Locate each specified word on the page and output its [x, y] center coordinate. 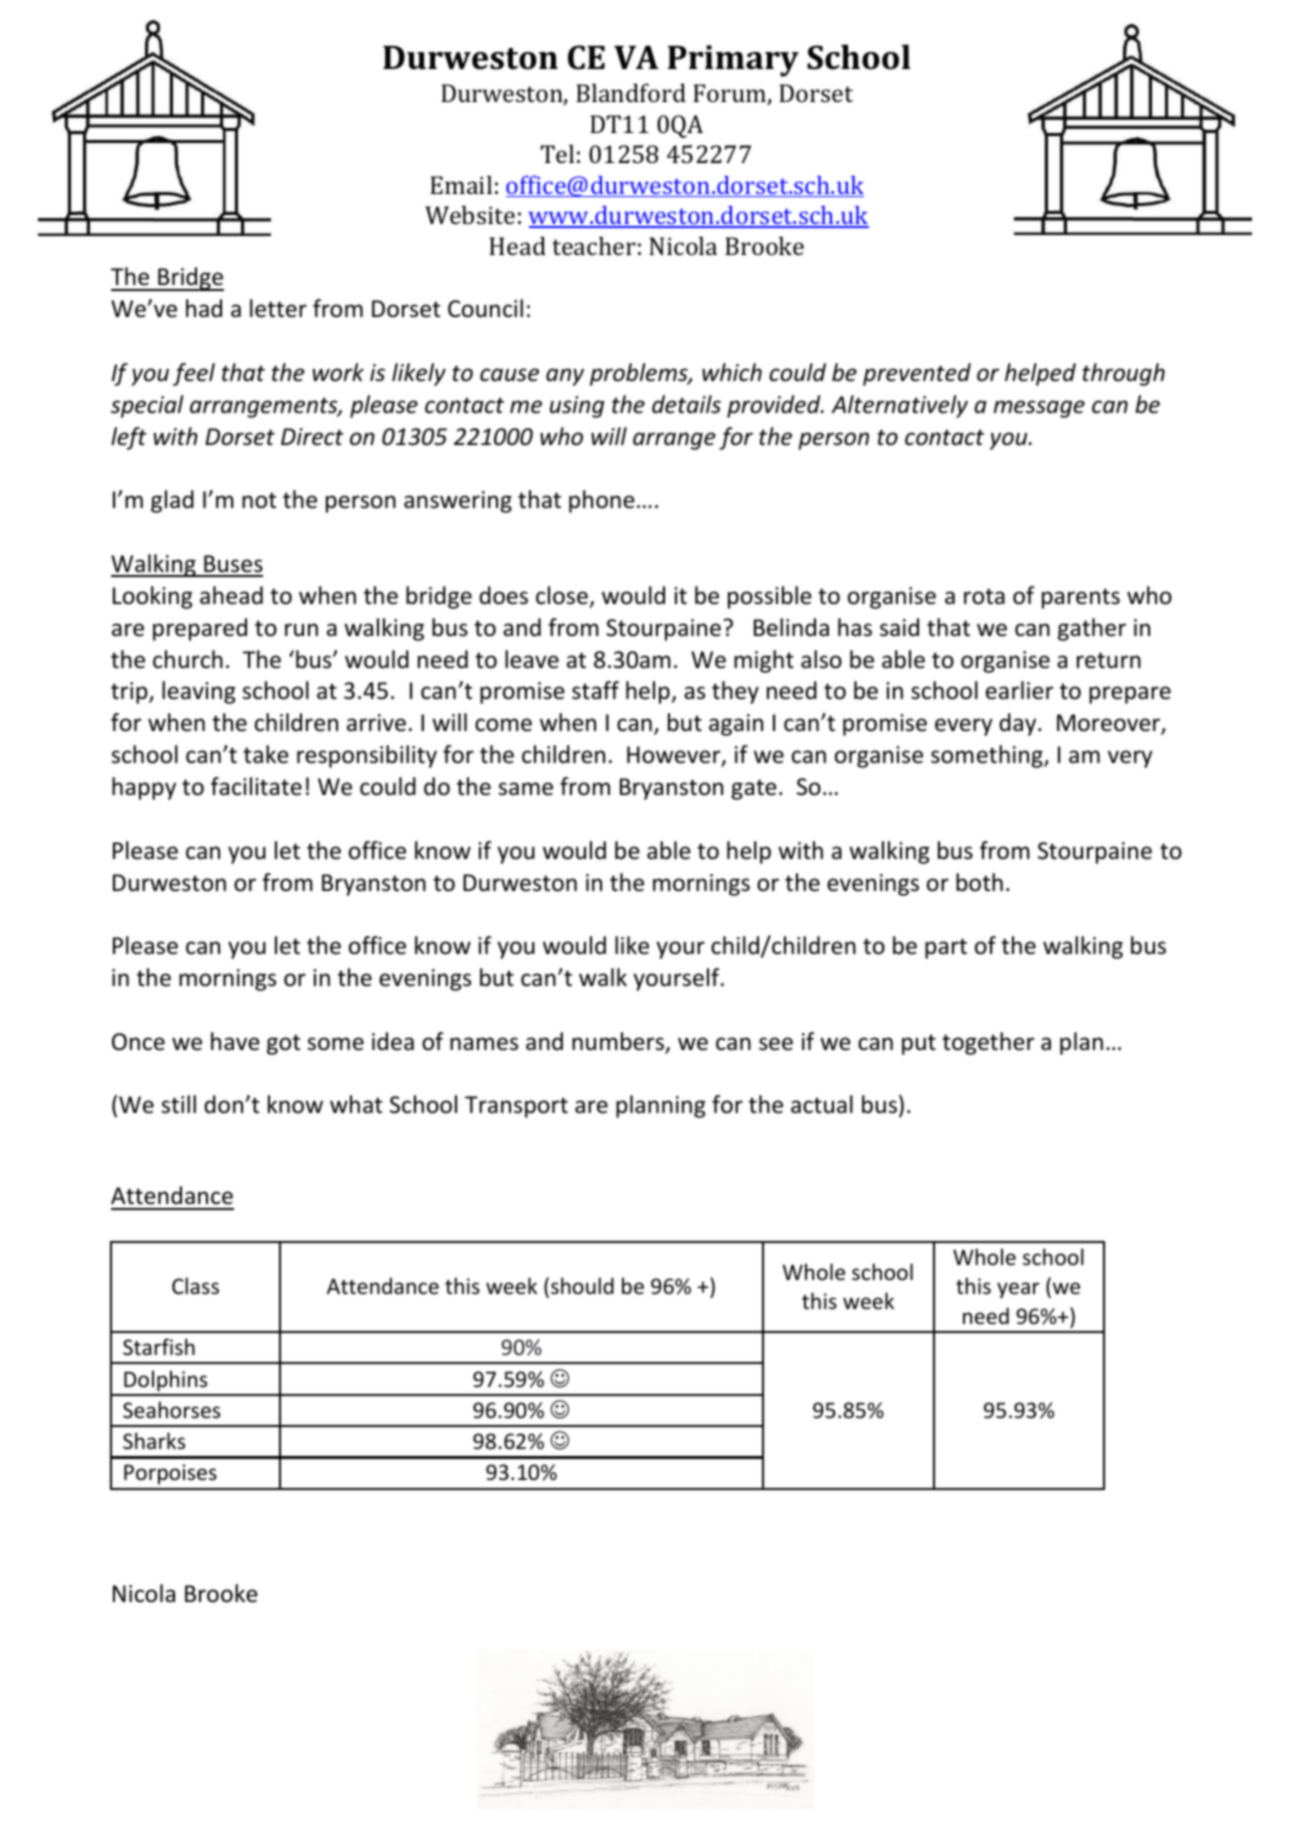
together [988, 1043]
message [1039, 409]
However [675, 756]
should [582, 1286]
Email [461, 184]
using [577, 407]
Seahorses [171, 1410]
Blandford [631, 92]
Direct [312, 437]
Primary [733, 61]
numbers [619, 1042]
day [1019, 724]
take [266, 754]
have [235, 1041]
